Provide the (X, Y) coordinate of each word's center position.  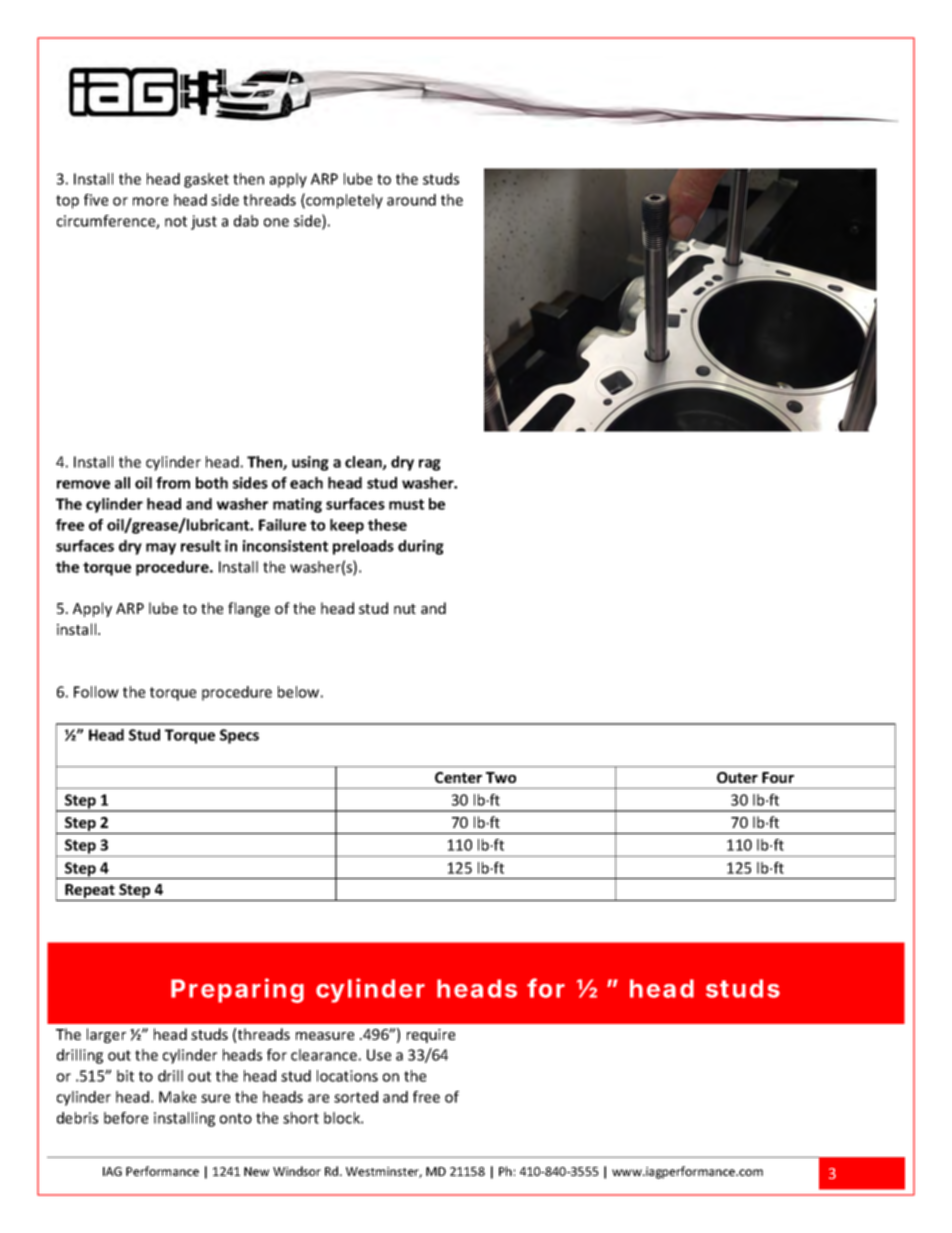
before (126, 1118)
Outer (737, 777)
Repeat (90, 892)
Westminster (384, 1172)
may (161, 549)
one (276, 222)
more (150, 201)
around (411, 200)
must (406, 504)
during (421, 547)
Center (458, 777)
